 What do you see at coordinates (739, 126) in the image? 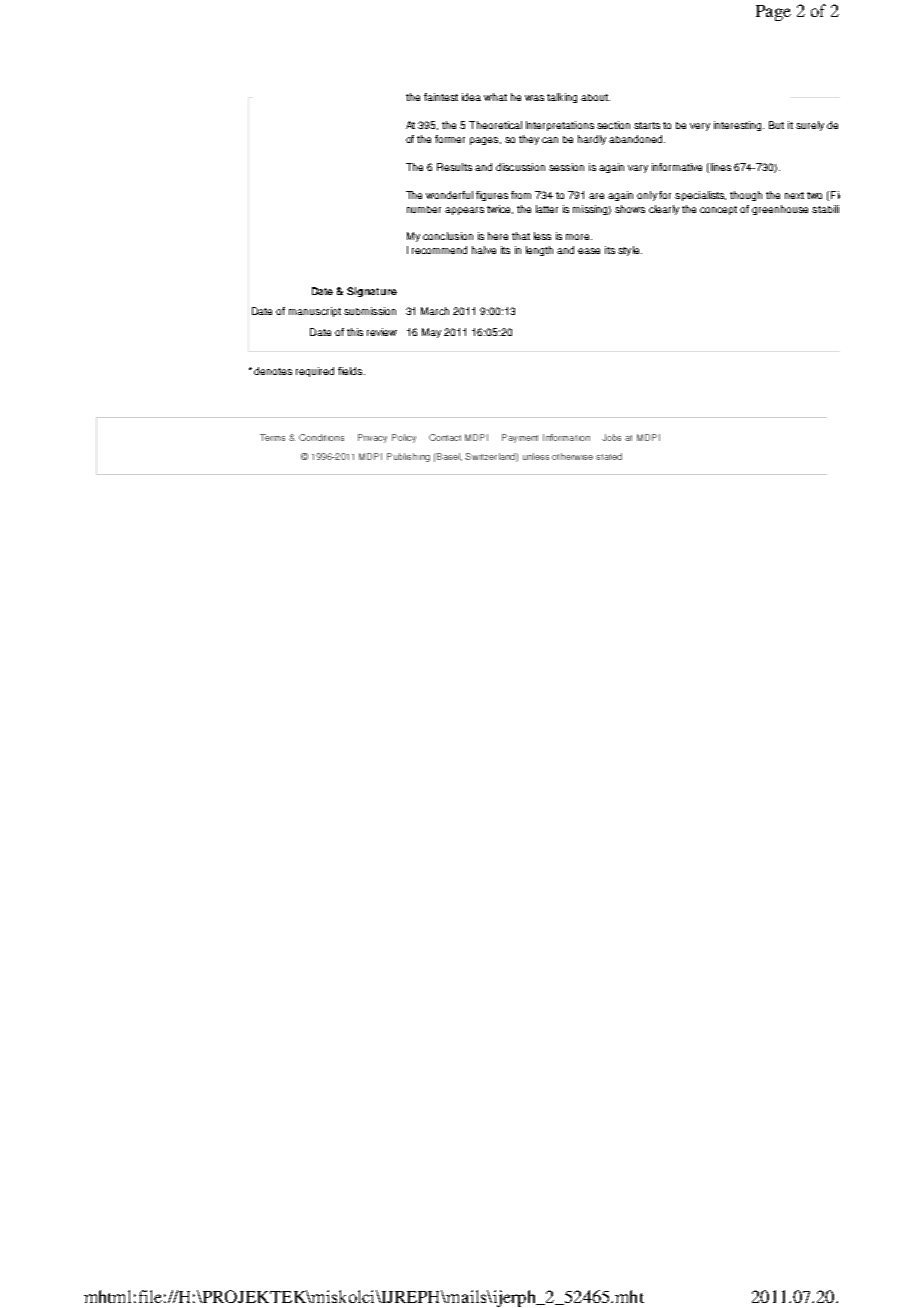
I see `interesting` at bounding box center [739, 126].
